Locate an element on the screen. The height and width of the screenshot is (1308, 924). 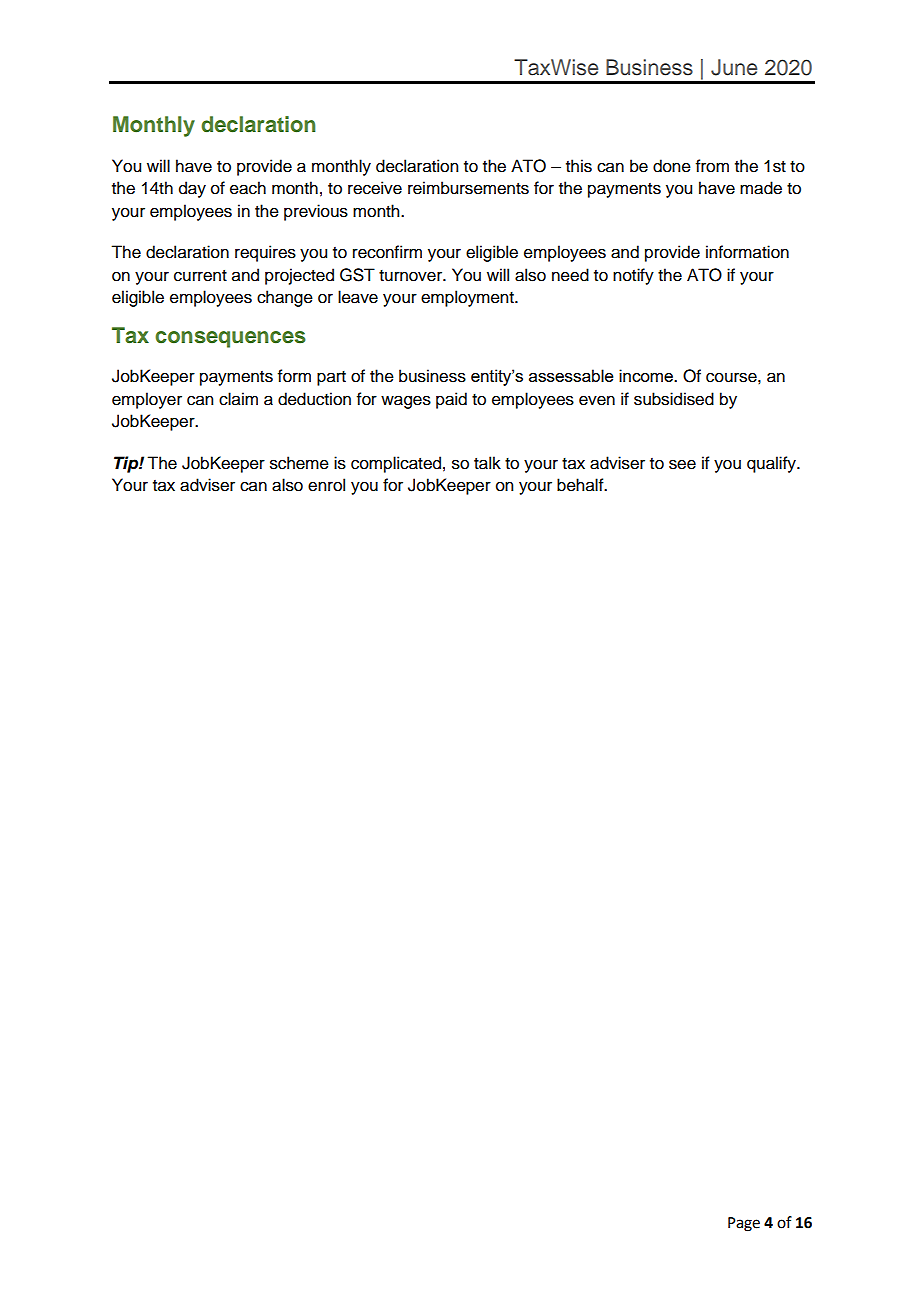
enrol is located at coordinates (326, 485).
